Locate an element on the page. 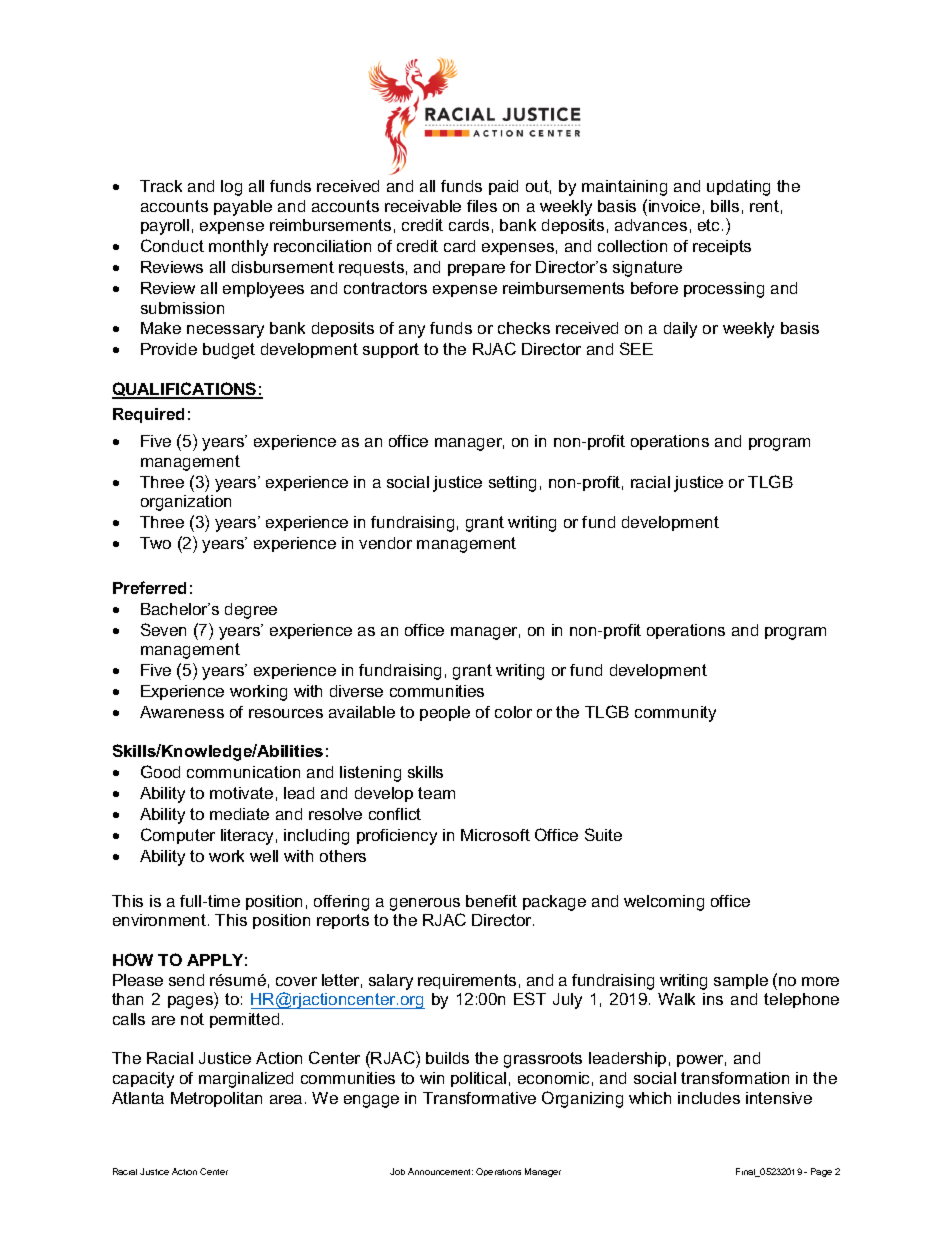 The image size is (952, 1233). Metropolitan is located at coordinates (216, 1099).
